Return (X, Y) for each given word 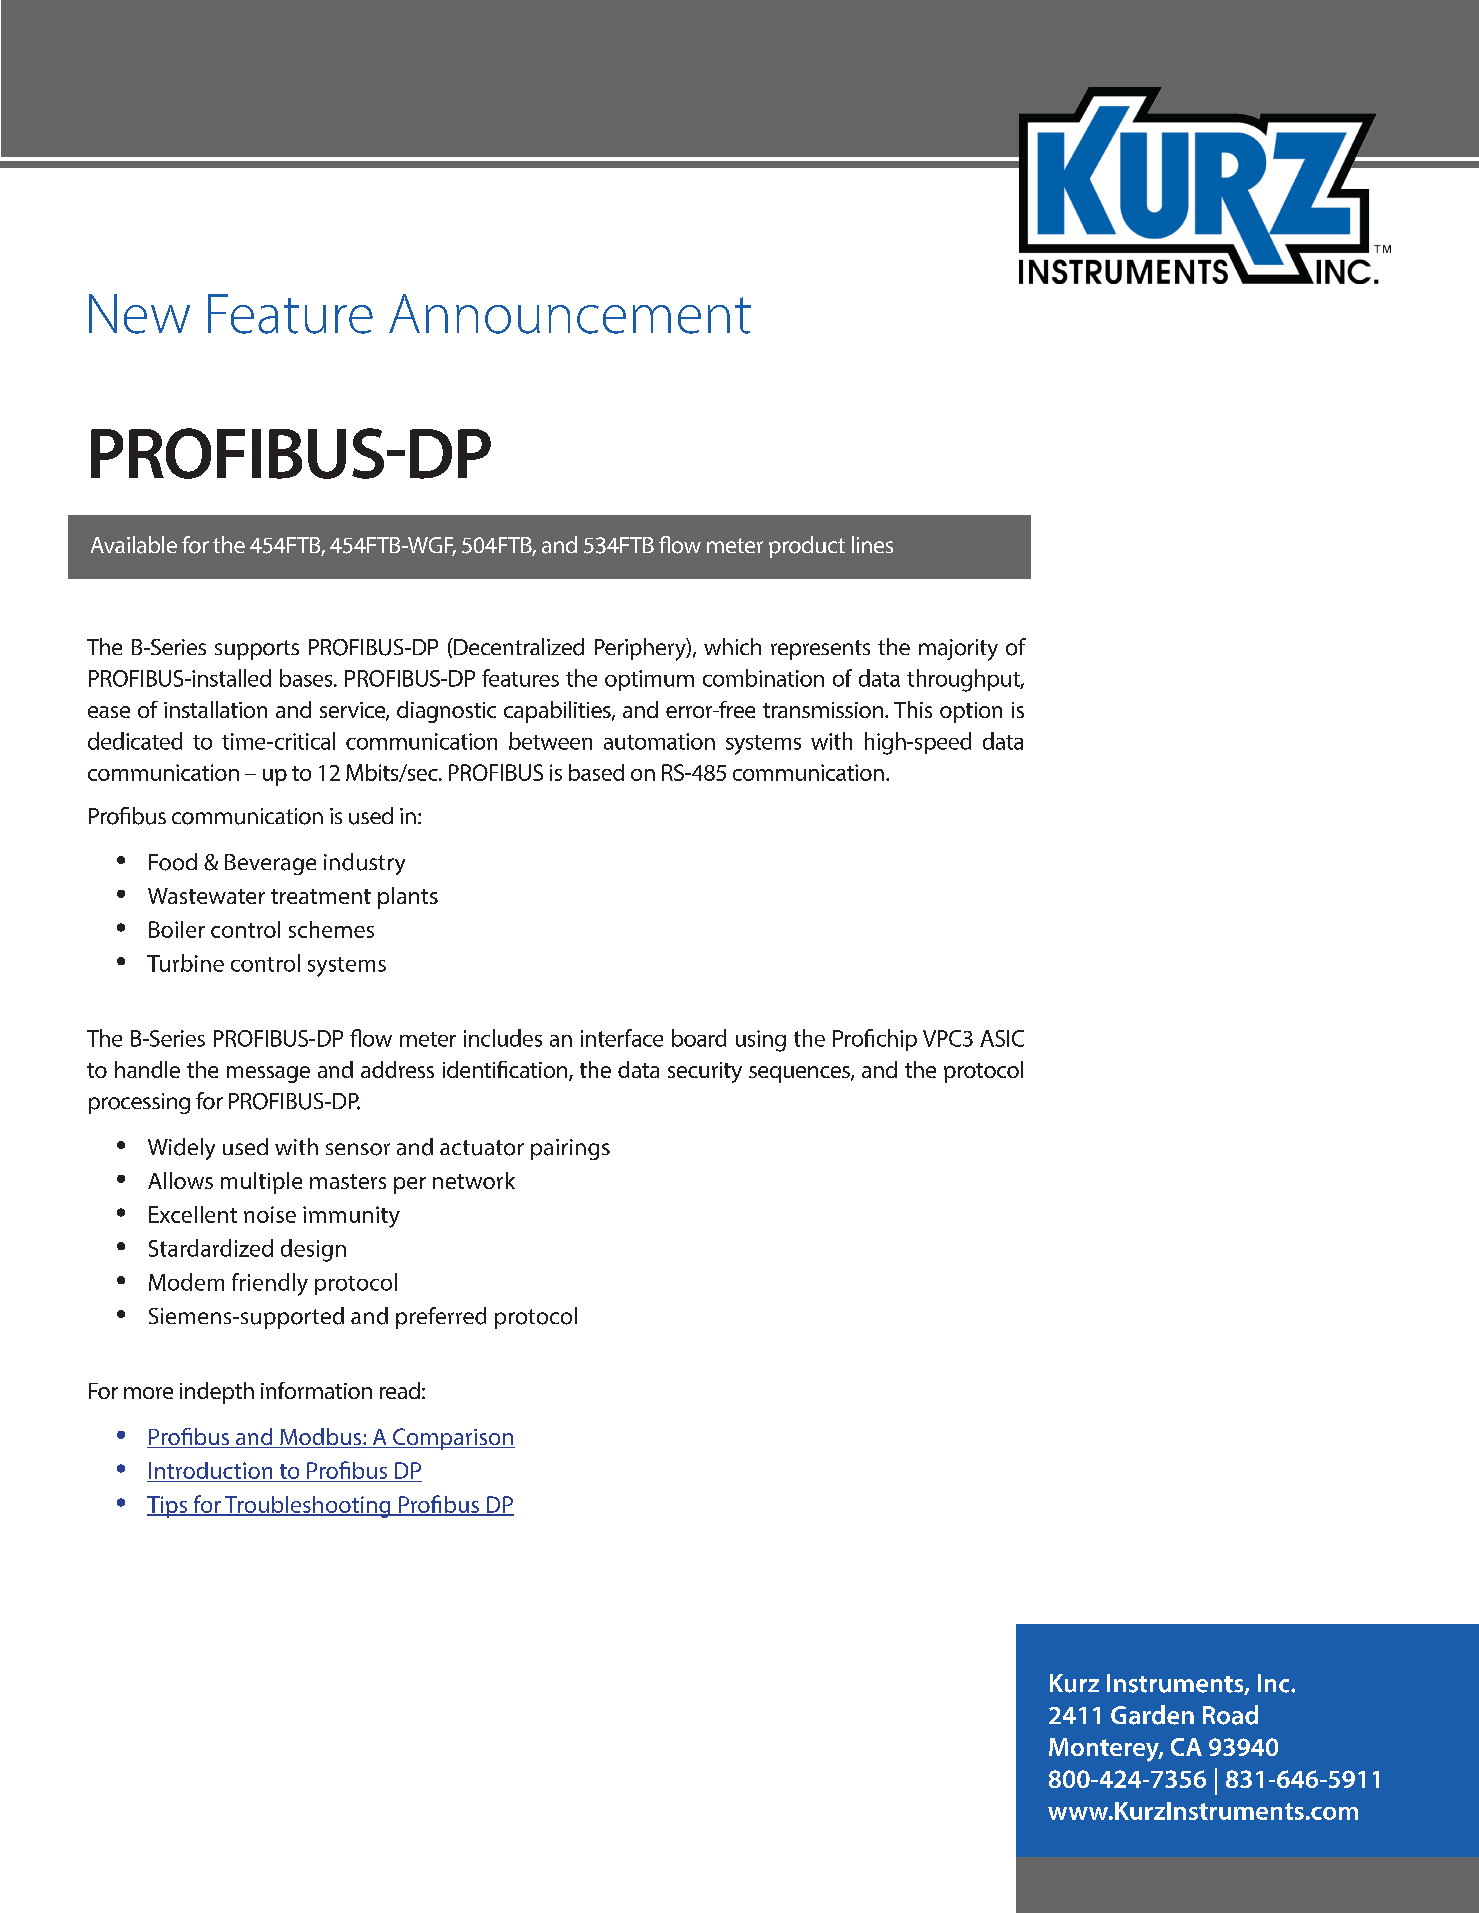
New (139, 314)
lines (872, 544)
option (971, 712)
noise (270, 1214)
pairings (570, 1149)
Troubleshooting (308, 1507)
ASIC (1002, 1038)
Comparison (453, 1439)
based (596, 772)
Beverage (270, 864)
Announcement (570, 314)
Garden (1152, 1715)
